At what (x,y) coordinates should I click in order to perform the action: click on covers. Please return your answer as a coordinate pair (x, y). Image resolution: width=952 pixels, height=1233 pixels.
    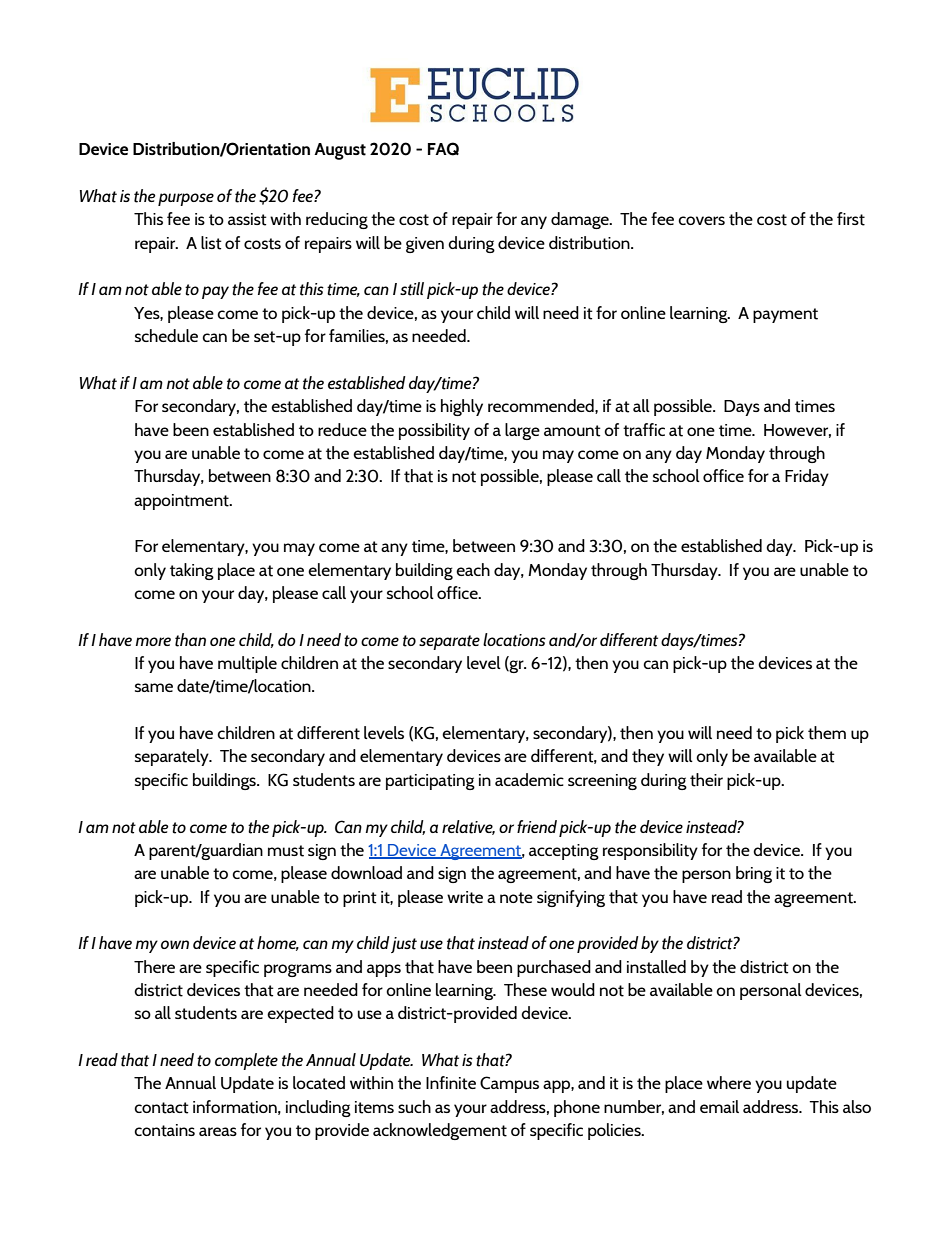
    Looking at the image, I should click on (701, 220).
